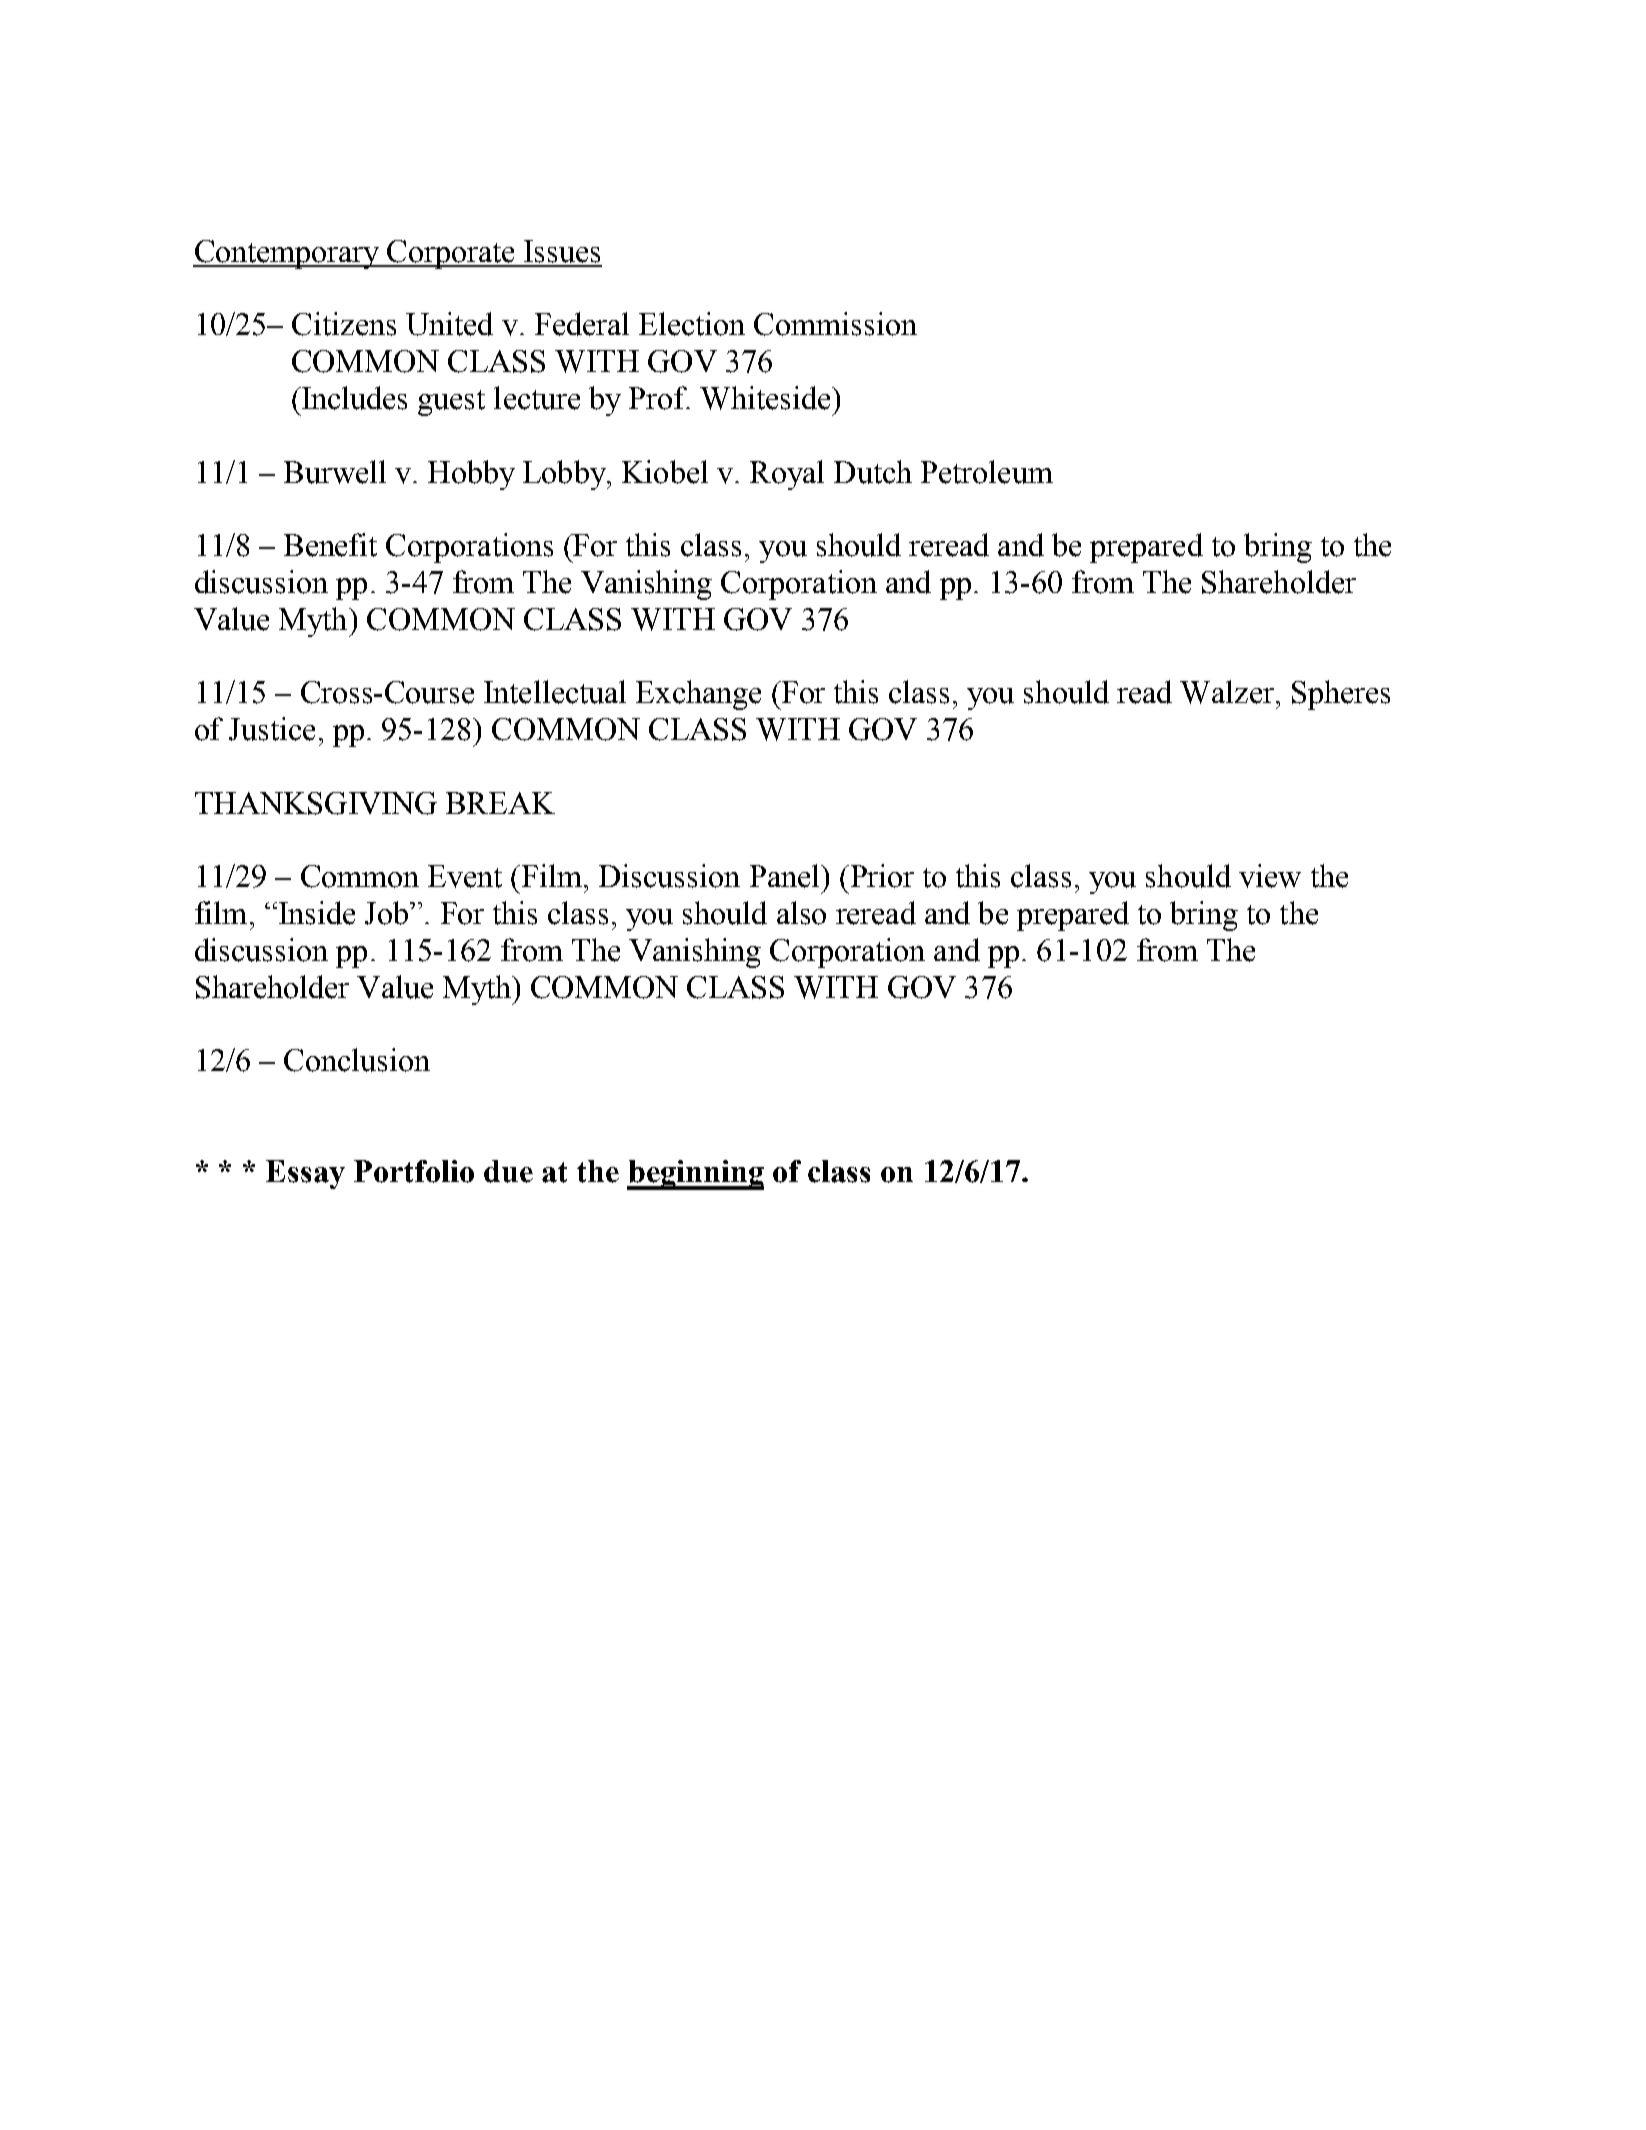 The width and height of the image is (1646, 2130). I want to click on also, so click(801, 913).
